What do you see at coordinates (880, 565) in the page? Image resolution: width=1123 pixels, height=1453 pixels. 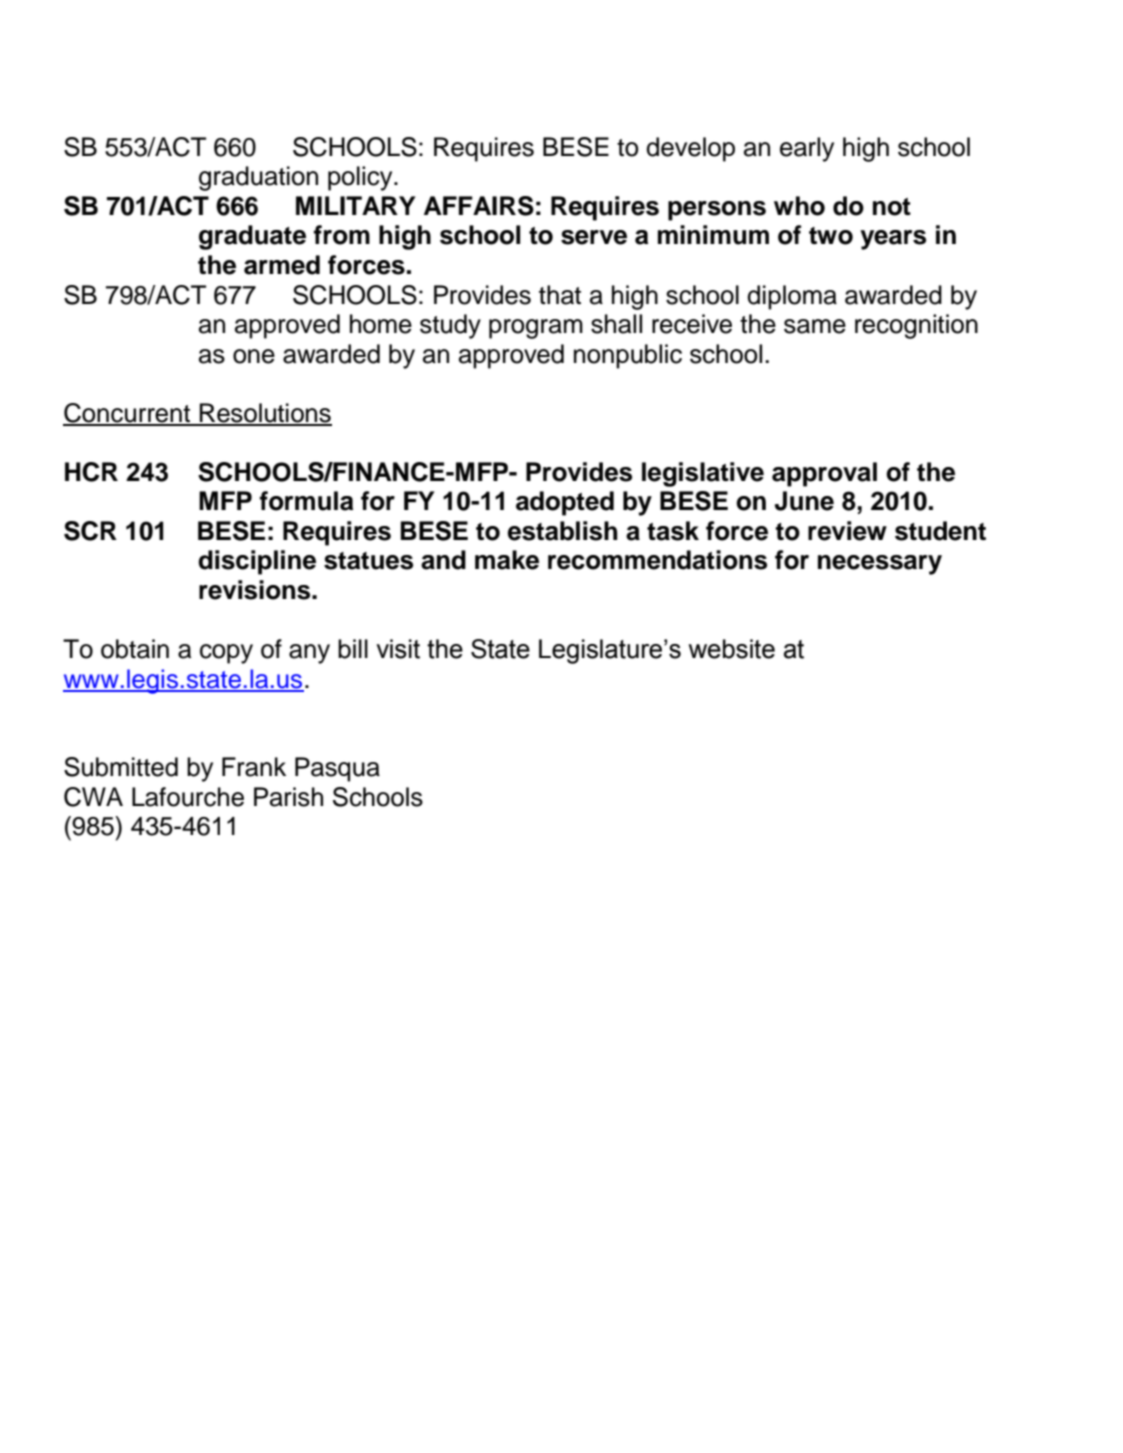 I see `necessary` at bounding box center [880, 565].
